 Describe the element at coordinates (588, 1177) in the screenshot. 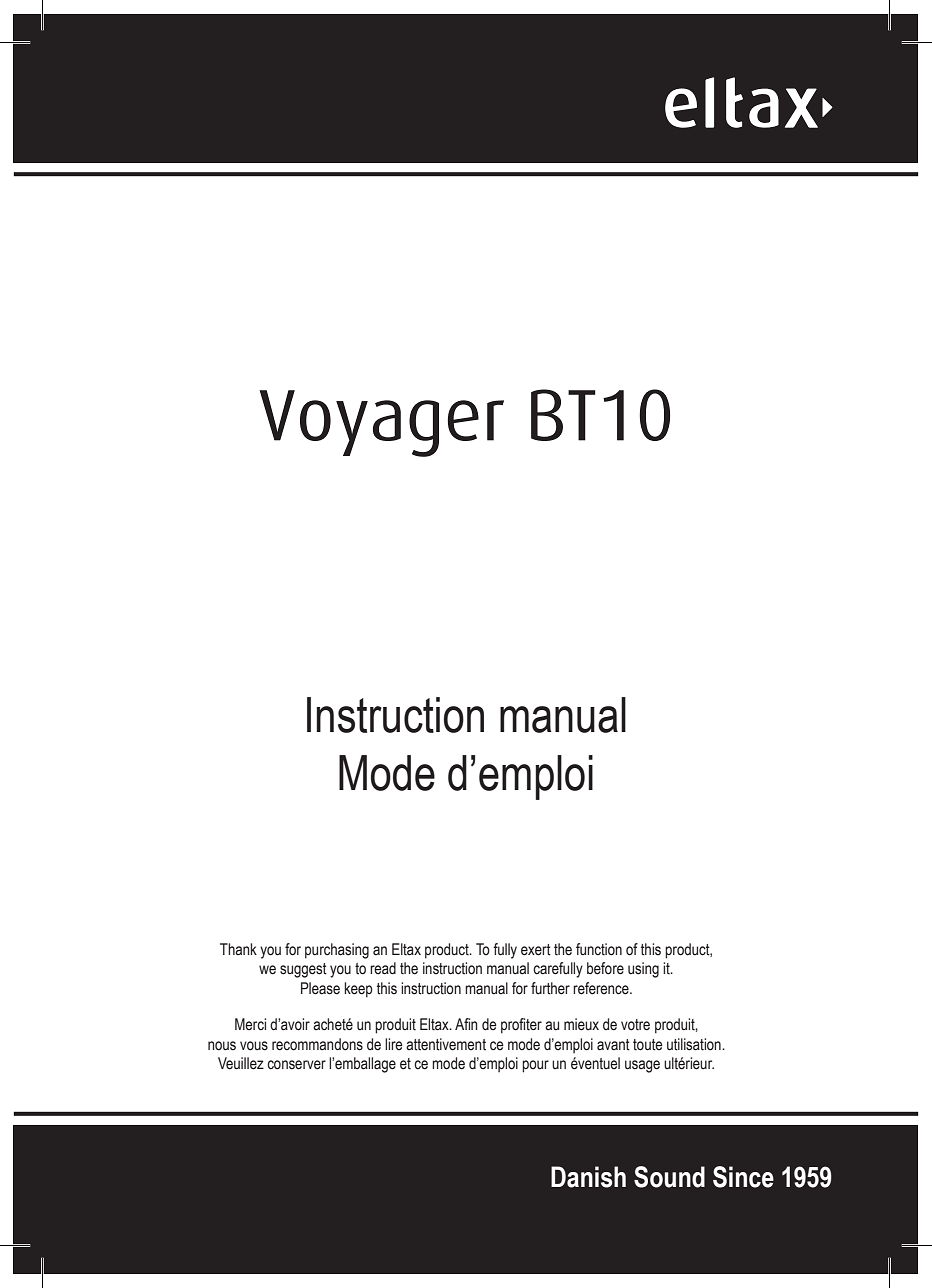

I see `Danish` at that location.
